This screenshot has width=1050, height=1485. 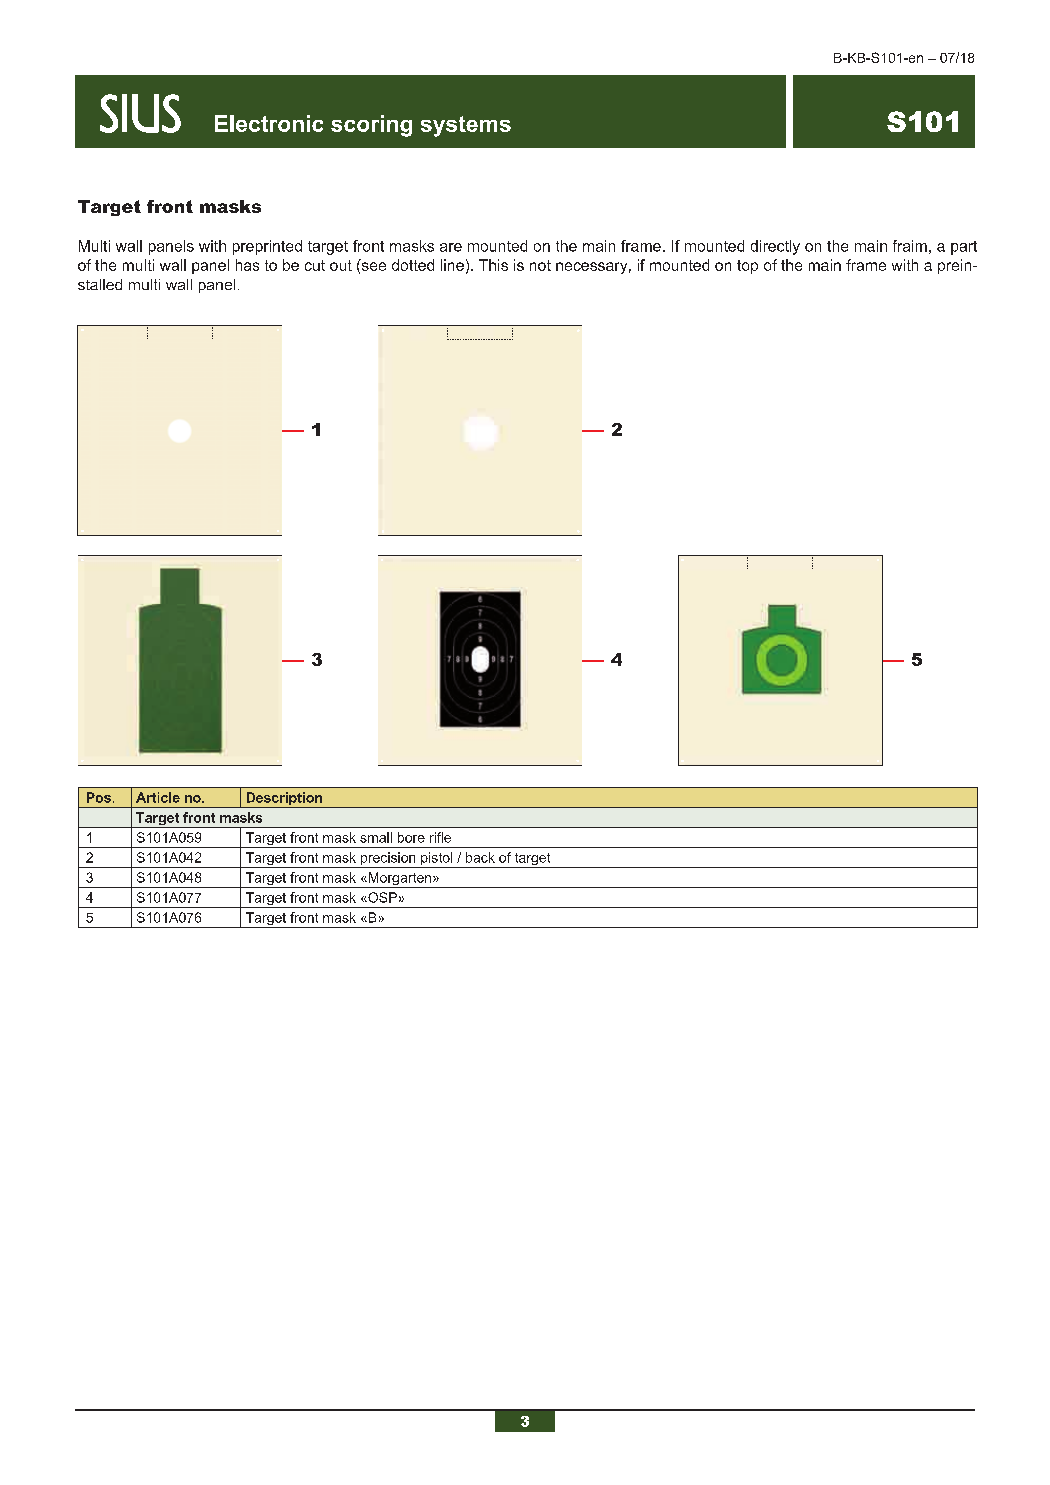 What do you see at coordinates (540, 265) in the screenshot?
I see `not` at bounding box center [540, 265].
